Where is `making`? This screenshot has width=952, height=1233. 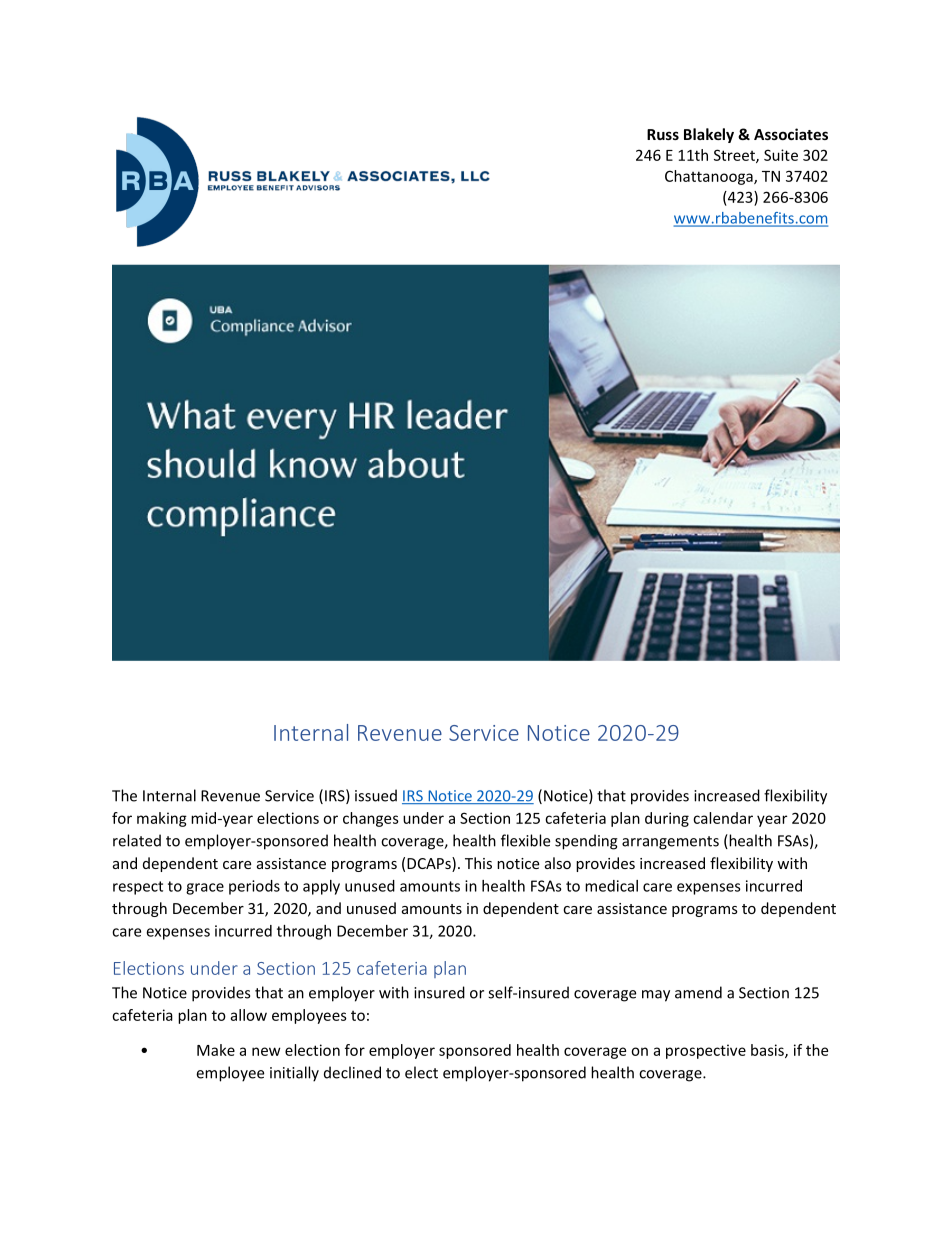 making is located at coordinates (162, 819).
